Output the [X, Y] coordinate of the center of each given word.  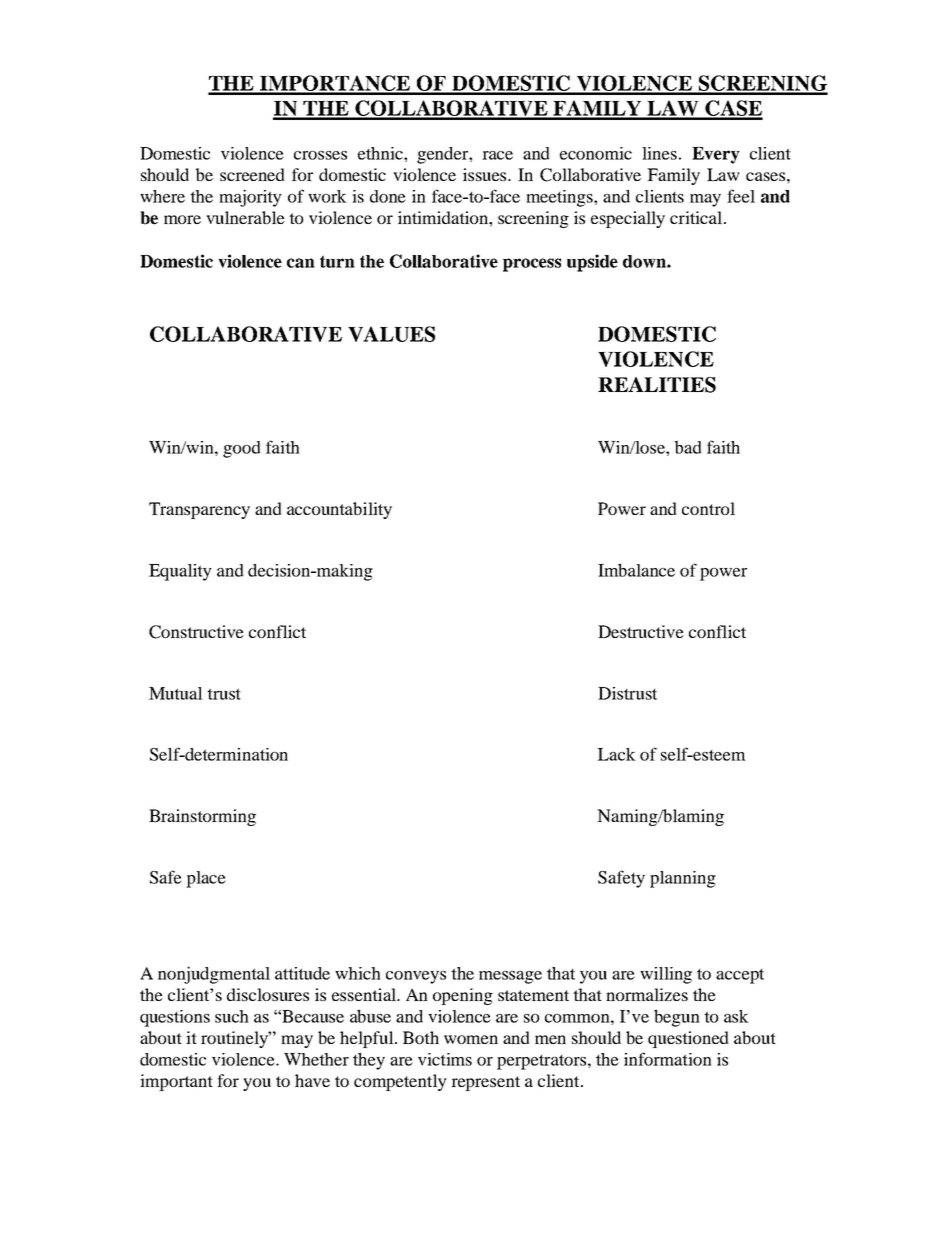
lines [659, 153]
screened [252, 174]
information [668, 1059]
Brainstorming [202, 817]
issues [486, 174]
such [232, 1016]
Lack [616, 754]
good [242, 449]
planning [683, 879]
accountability [339, 510]
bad [688, 447]
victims [445, 1059]
